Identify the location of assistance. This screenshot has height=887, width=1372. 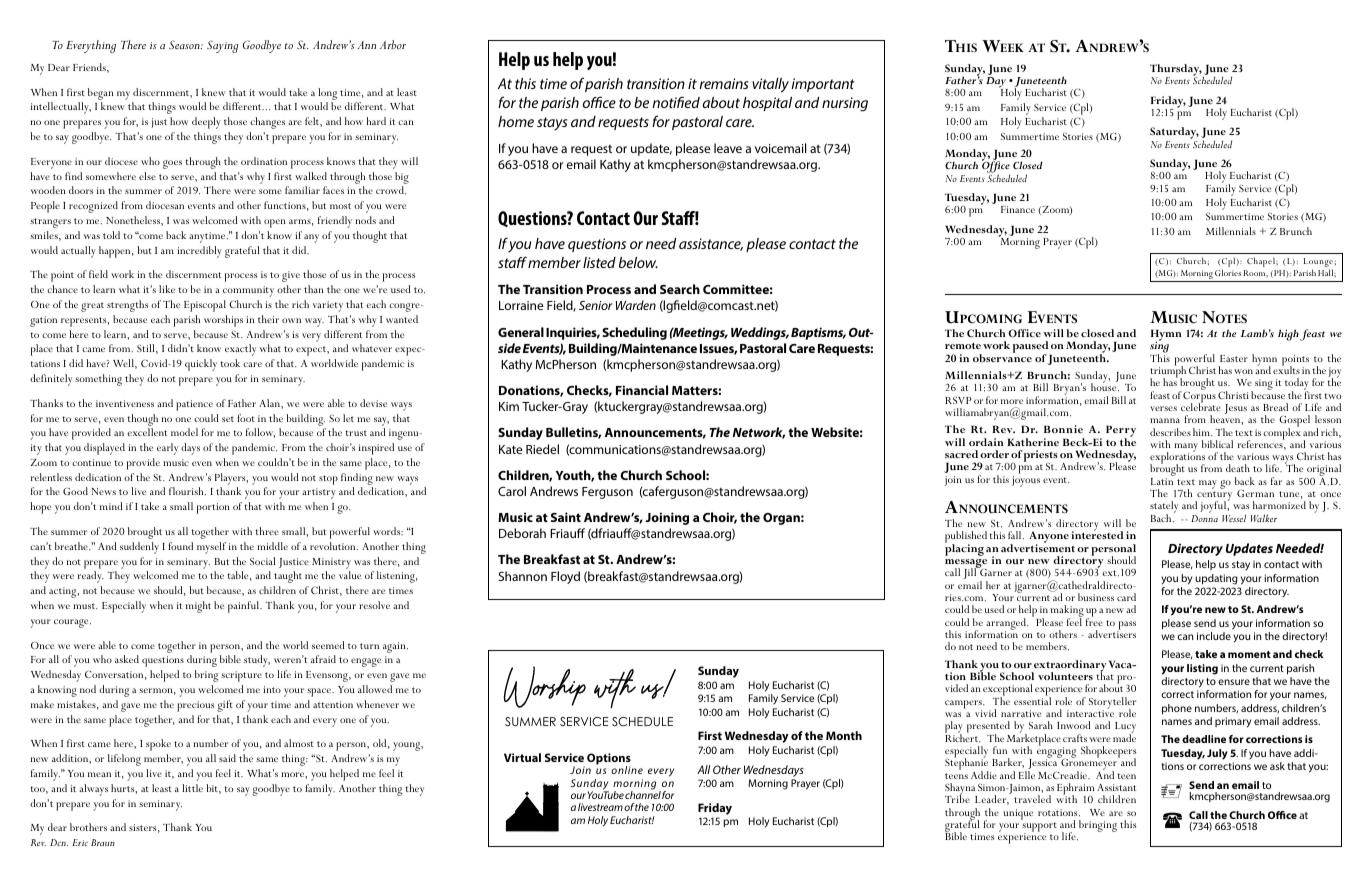
(711, 244).
